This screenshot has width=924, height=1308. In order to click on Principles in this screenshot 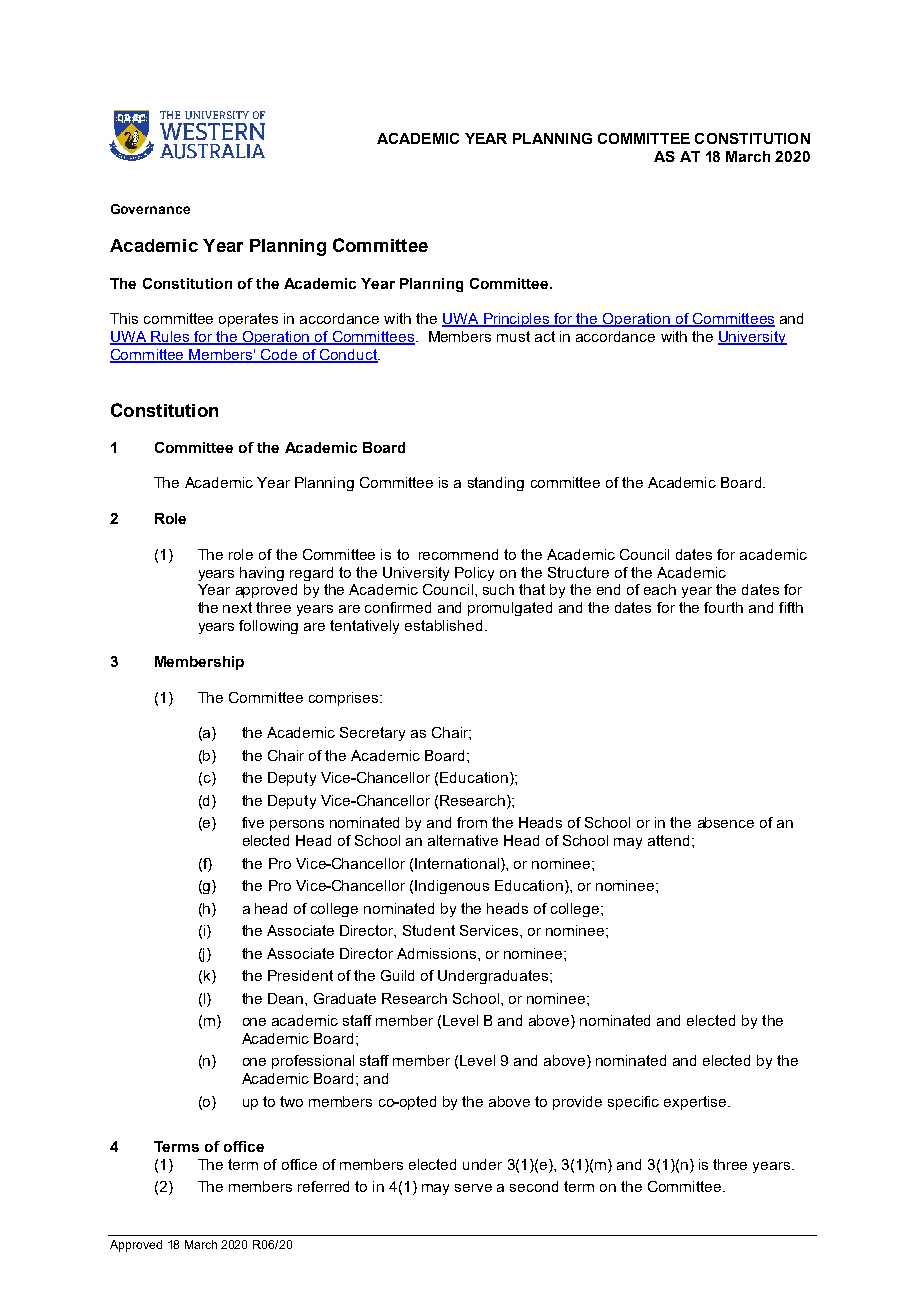, I will do `click(517, 320)`.
